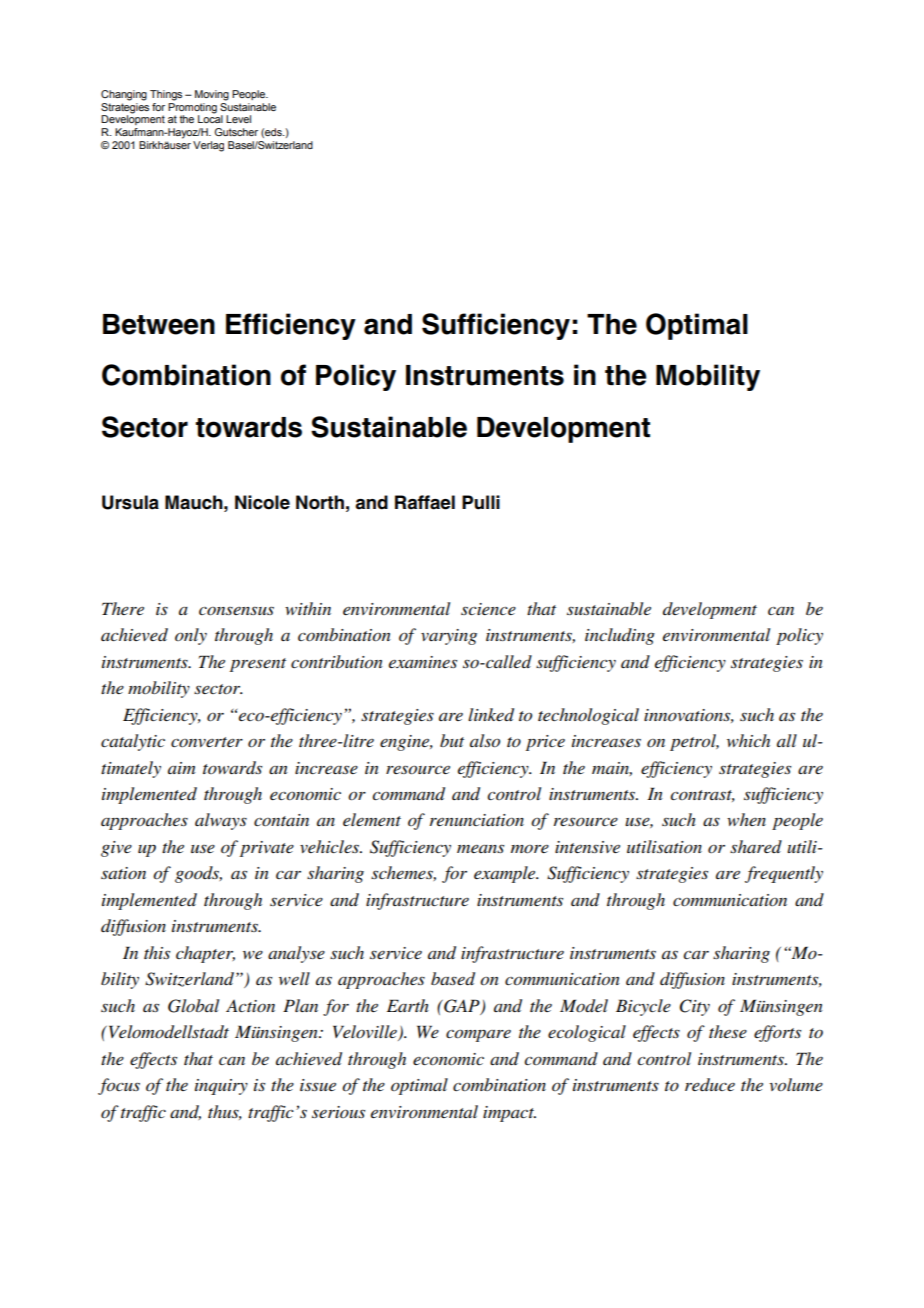 The height and width of the screenshot is (1308, 924). What do you see at coordinates (491, 714) in the screenshot?
I see `linked` at bounding box center [491, 714].
